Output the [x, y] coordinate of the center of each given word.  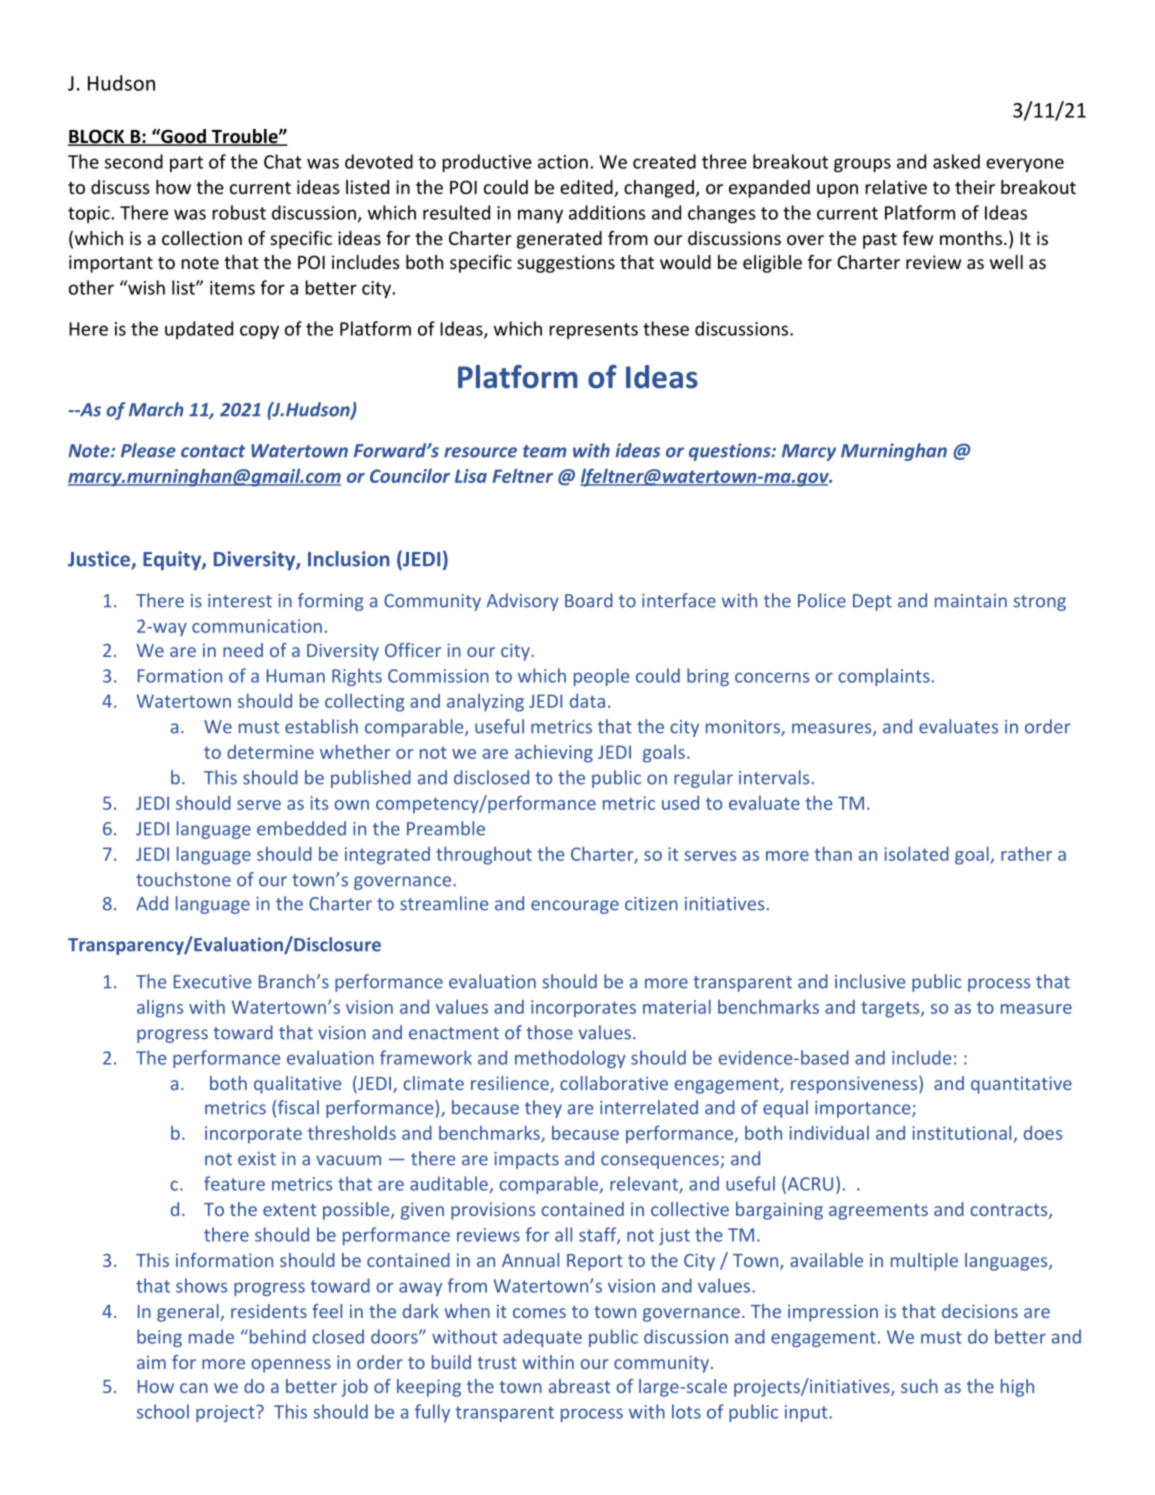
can [194, 1388]
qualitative [298, 1085]
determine [270, 752]
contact [213, 451]
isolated [916, 853]
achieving [554, 754]
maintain [971, 601]
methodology [570, 1059]
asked [956, 161]
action [563, 162]
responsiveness [855, 1085]
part [186, 164]
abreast [579, 1386]
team [545, 451]
